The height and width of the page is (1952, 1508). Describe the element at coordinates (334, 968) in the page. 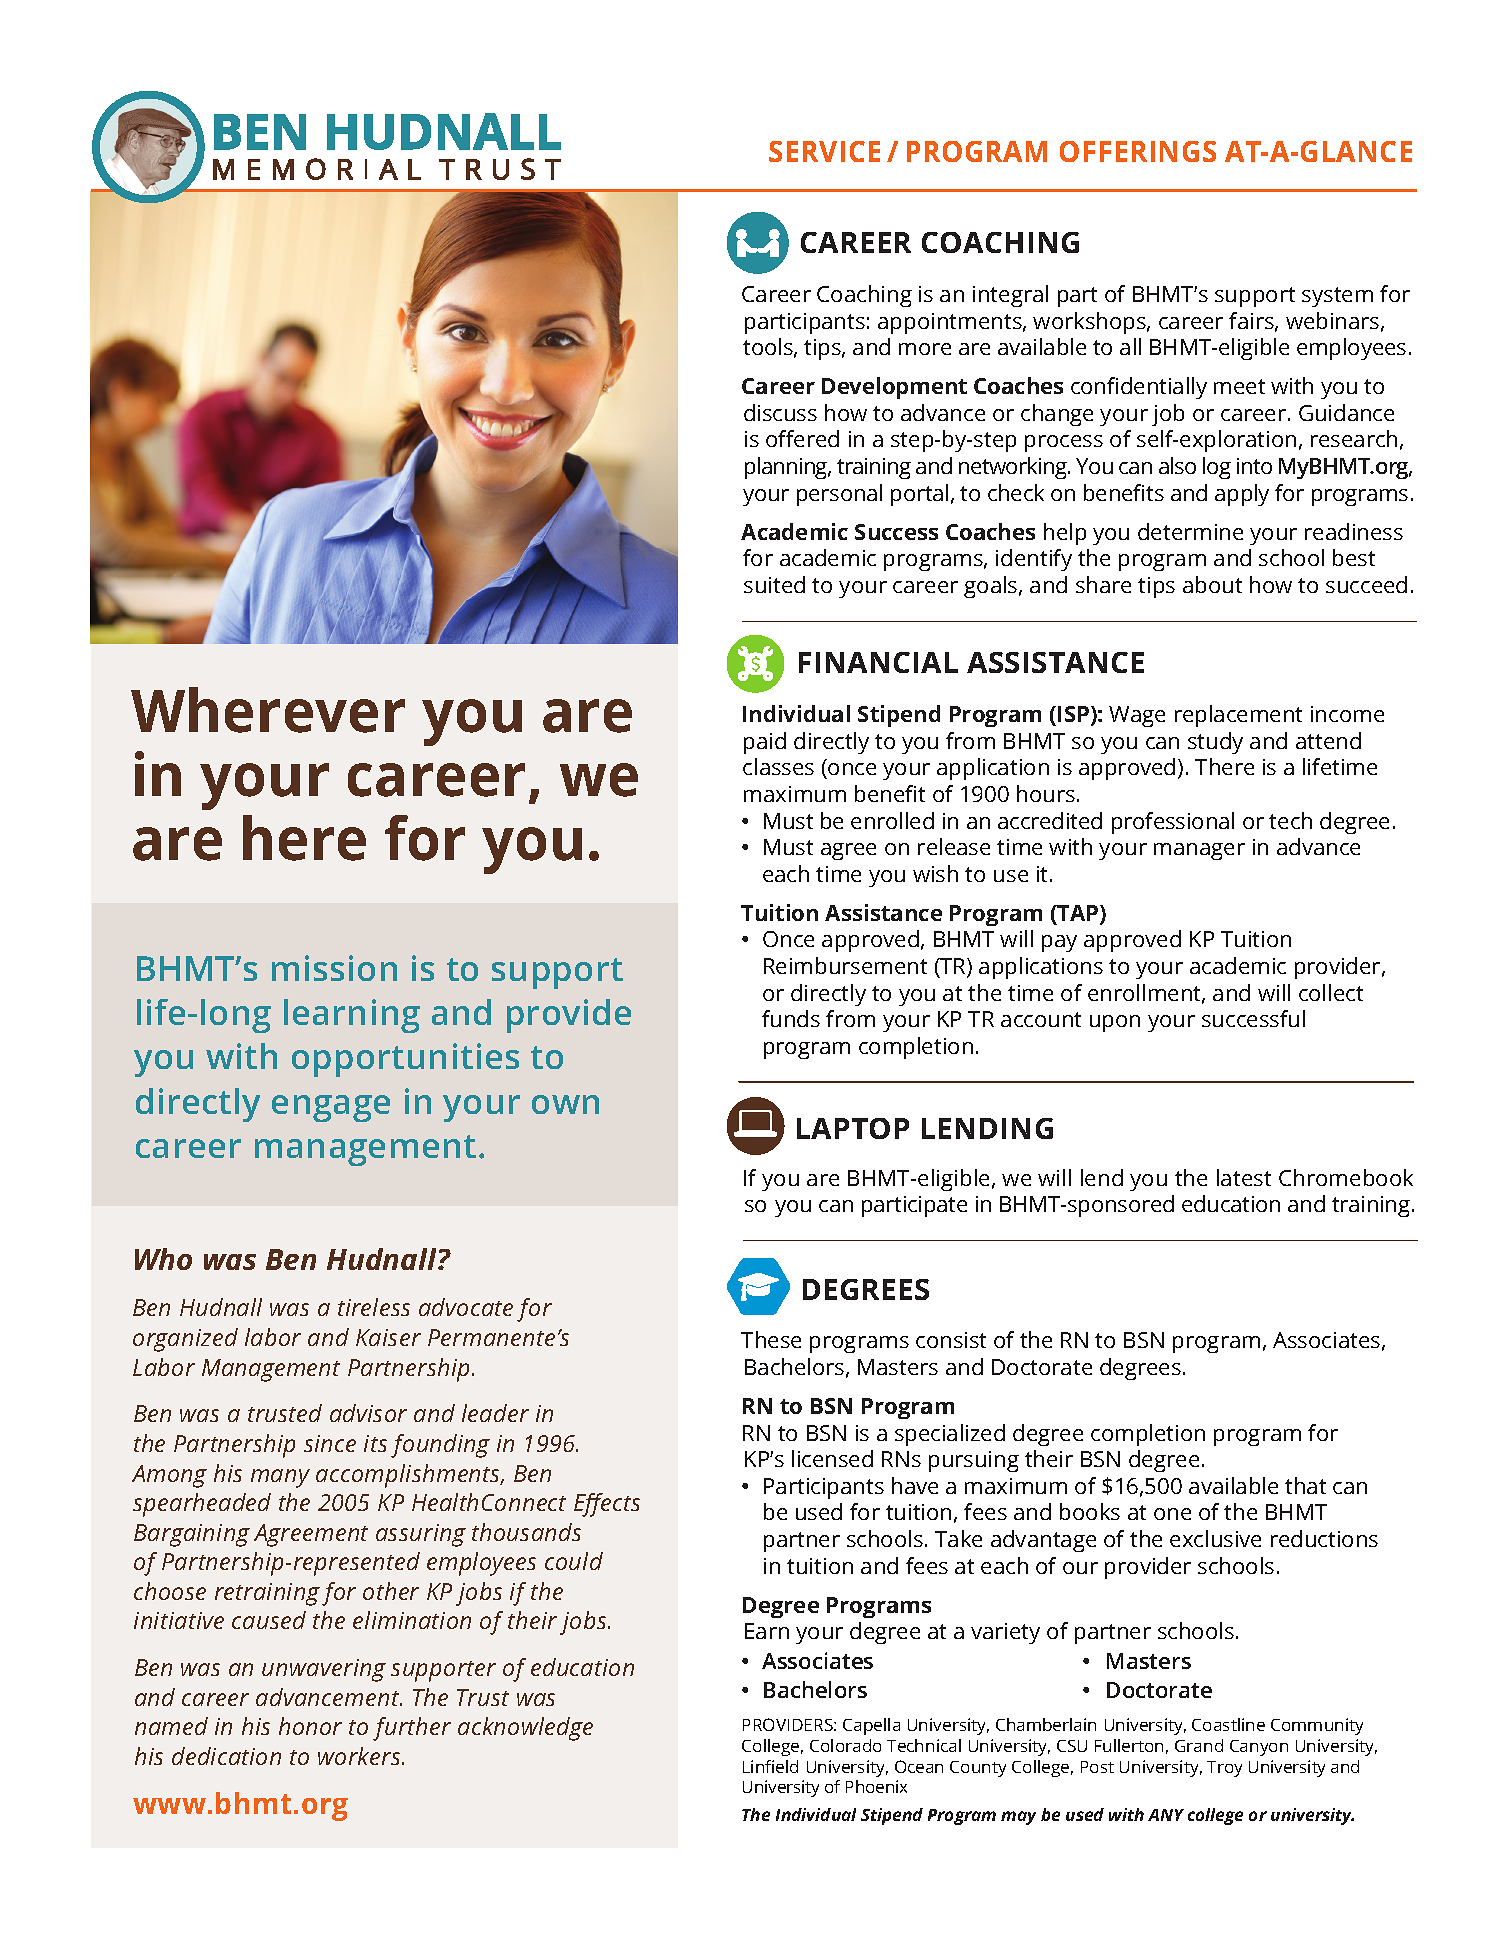

I see `mission` at that location.
